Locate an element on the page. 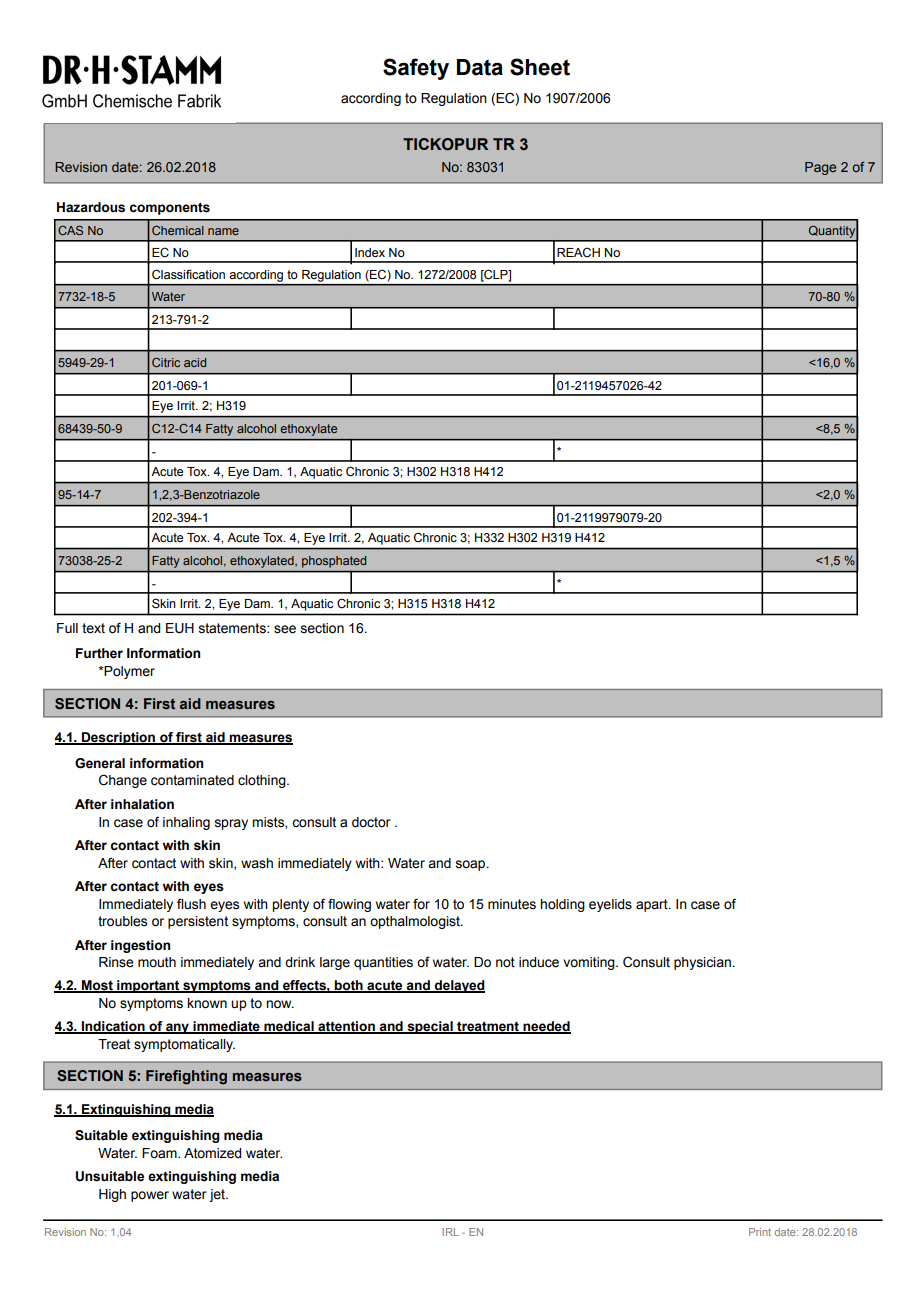 This image has width=924, height=1307. important is located at coordinates (148, 986).
